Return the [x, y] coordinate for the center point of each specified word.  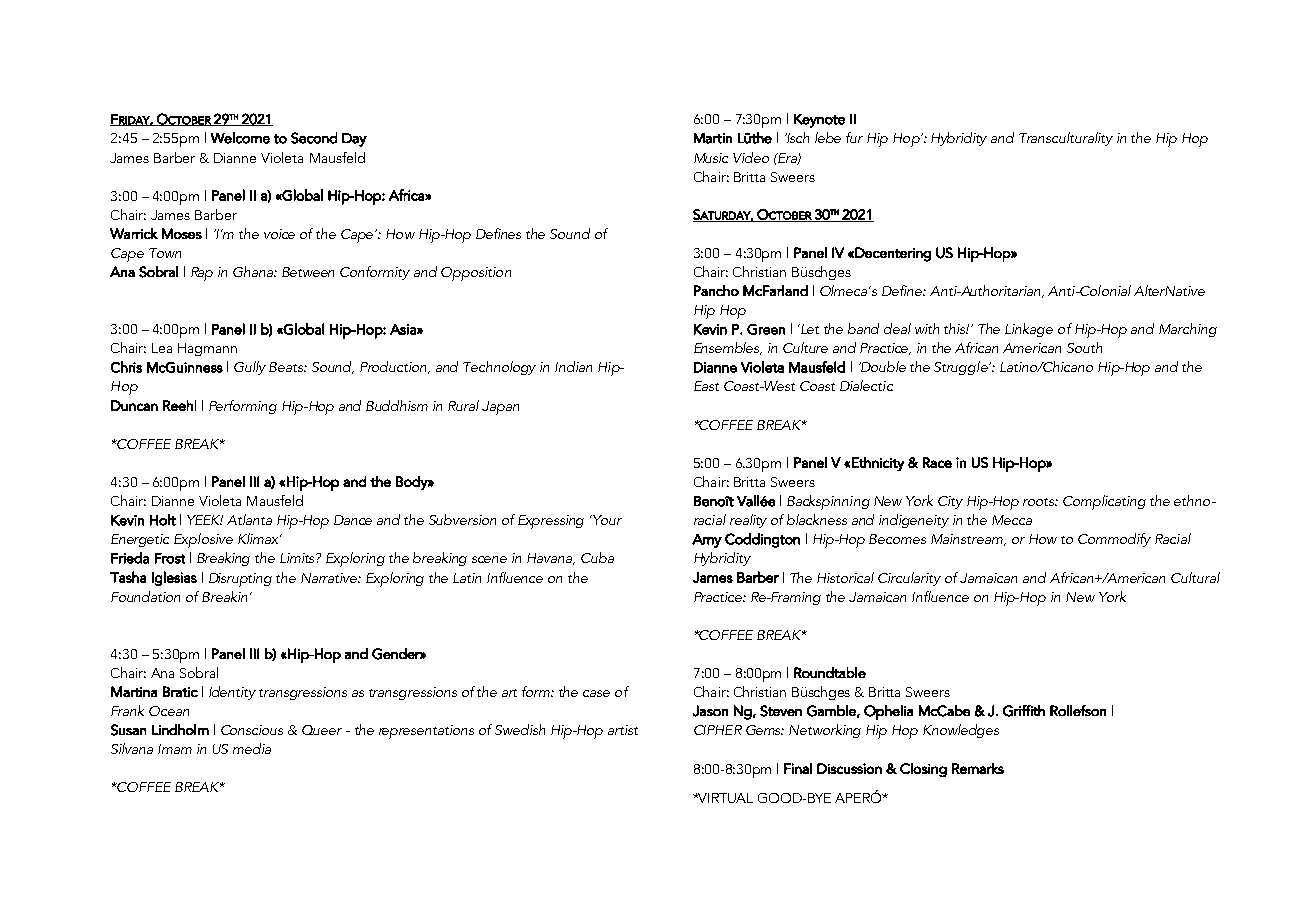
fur [854, 137]
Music [711, 158]
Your [606, 520]
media [252, 748]
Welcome [240, 138]
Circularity [909, 579]
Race [937, 462]
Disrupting [240, 580]
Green [766, 329]
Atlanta [249, 519]
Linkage [1029, 330]
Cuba [597, 557]
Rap [202, 274]
